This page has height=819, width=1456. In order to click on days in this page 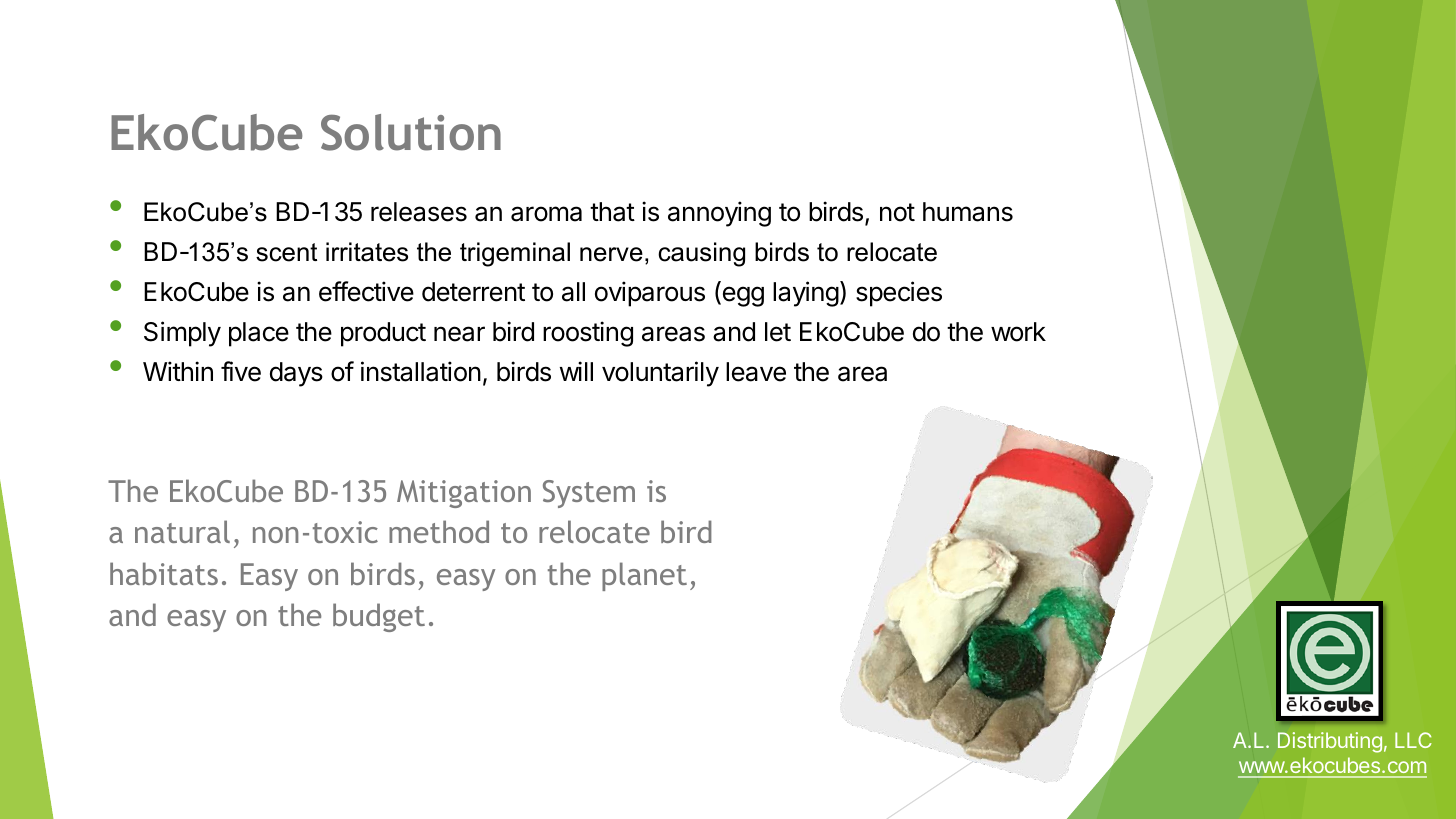, I will do `click(296, 374)`.
